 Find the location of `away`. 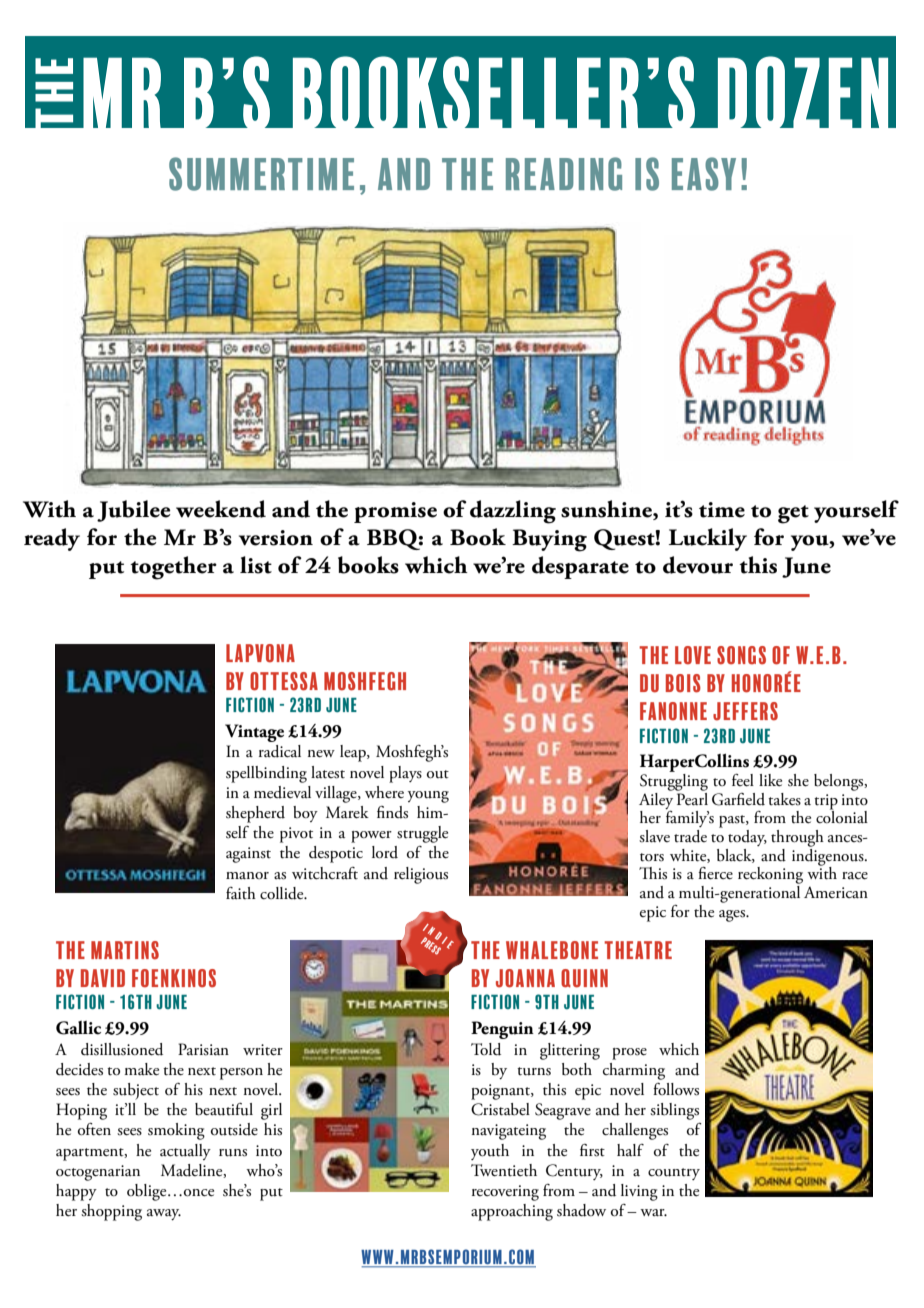

away is located at coordinates (164, 1214).
